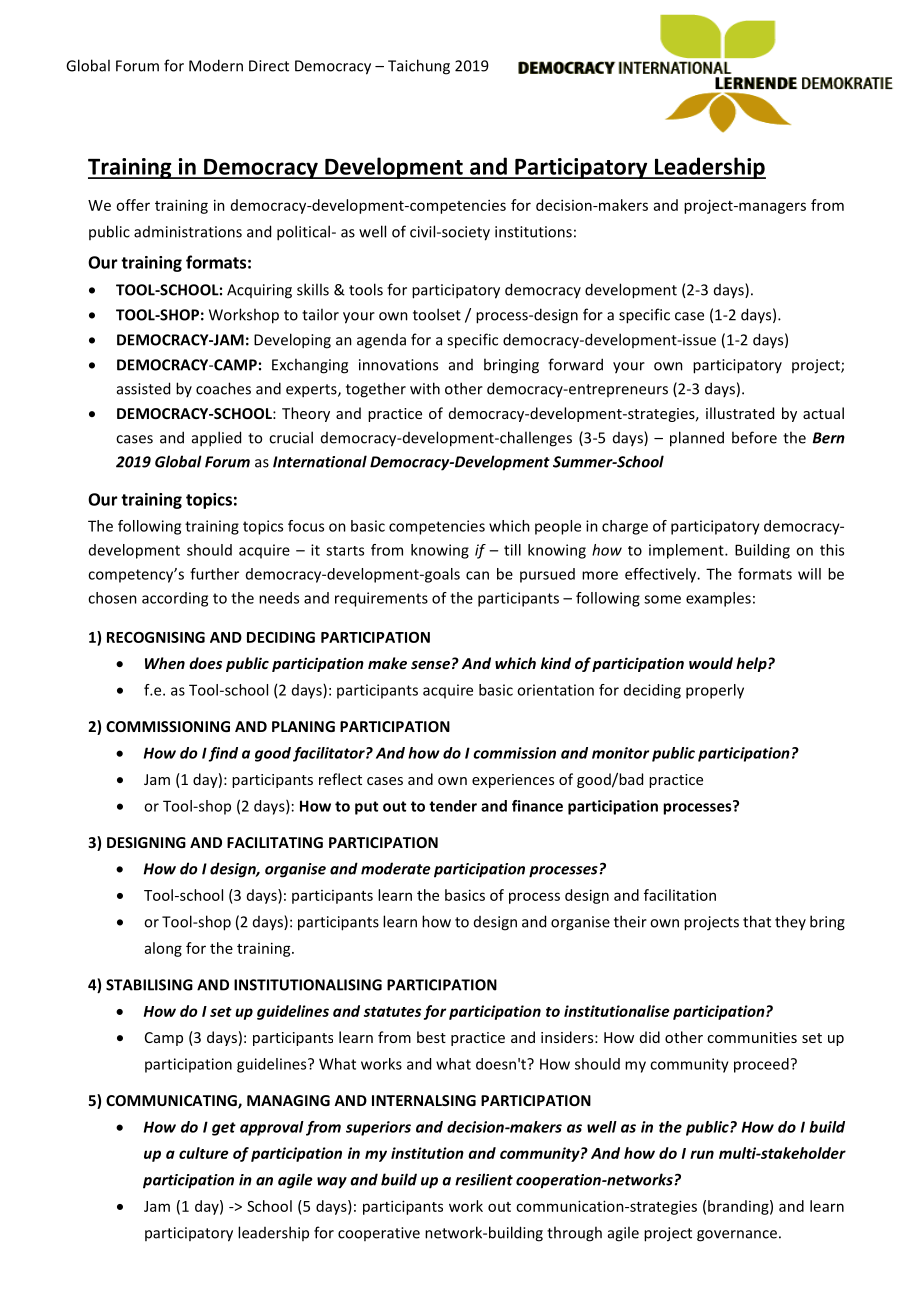  What do you see at coordinates (216, 65) in the document?
I see `Modern` at bounding box center [216, 65].
